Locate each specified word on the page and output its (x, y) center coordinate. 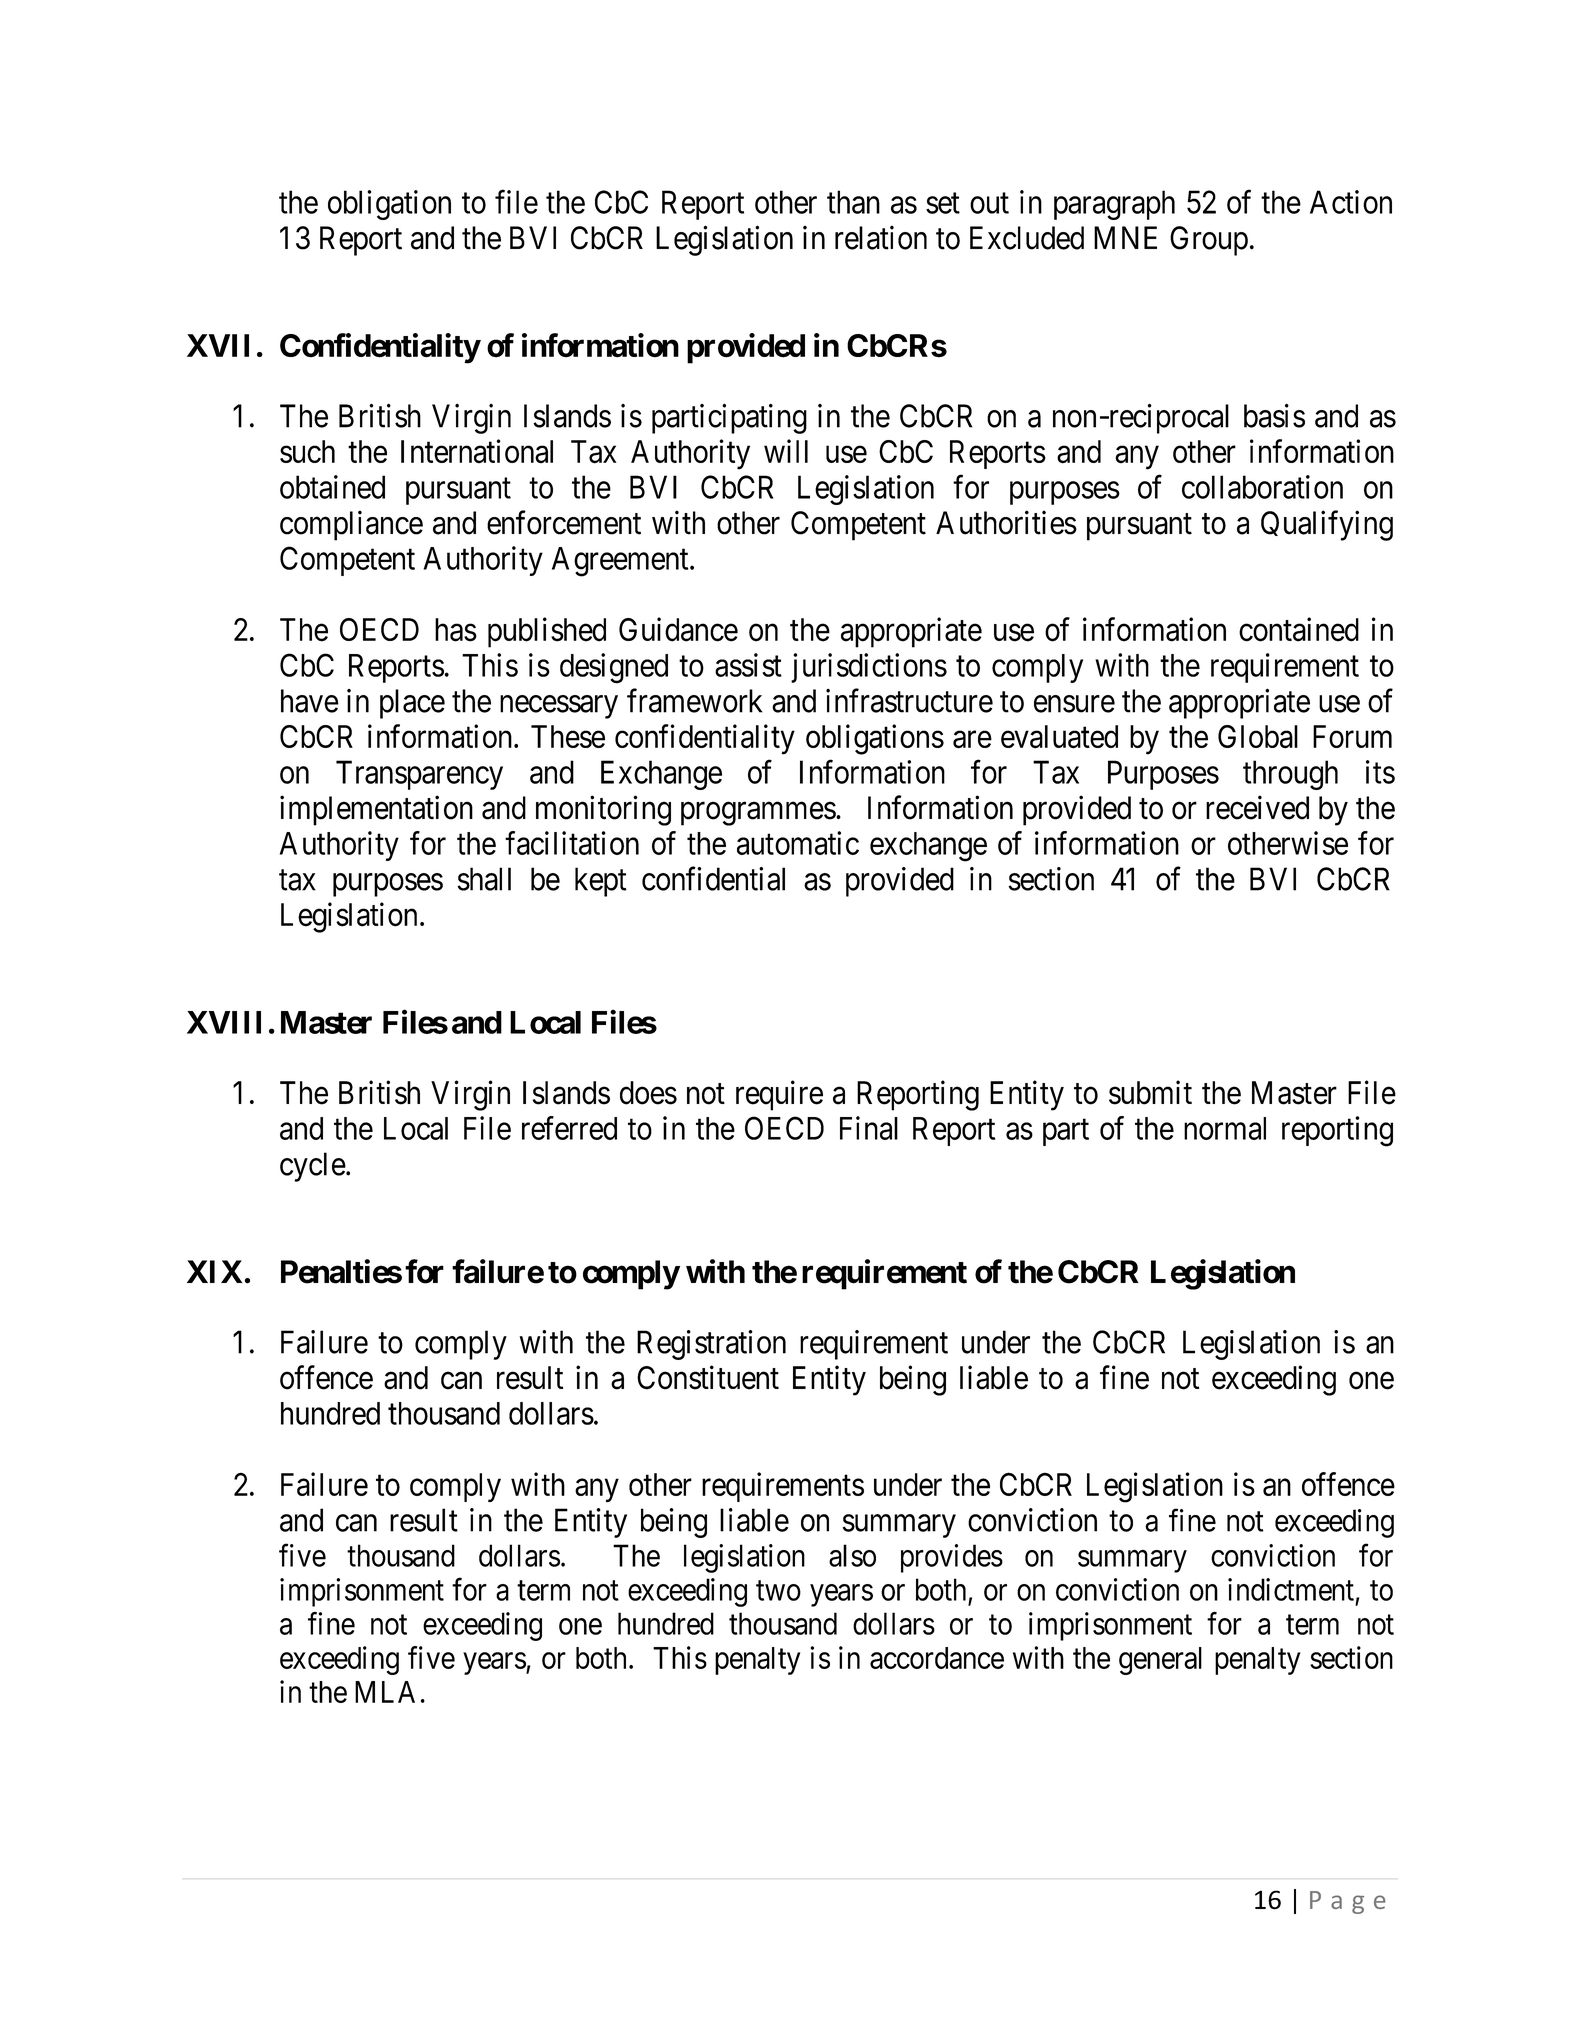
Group (1209, 241)
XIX (214, 1271)
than (853, 202)
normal (1225, 1128)
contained (1299, 629)
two (778, 1591)
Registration (711, 1345)
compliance (351, 525)
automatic (798, 843)
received (1257, 807)
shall (484, 879)
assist (748, 665)
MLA (385, 1692)
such (307, 451)
